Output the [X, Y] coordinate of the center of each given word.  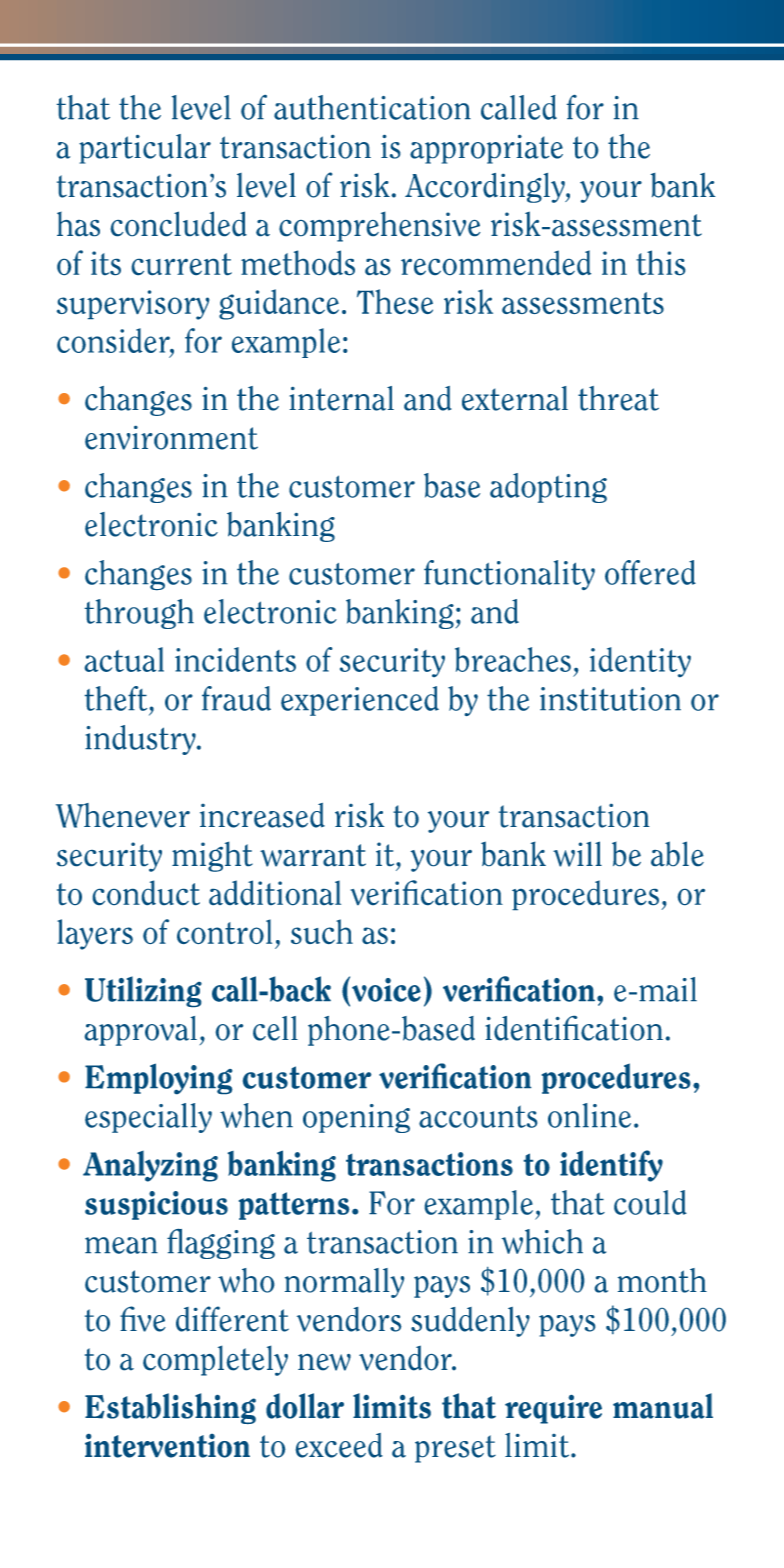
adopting [548, 488]
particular [145, 149]
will [577, 854]
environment [171, 438]
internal [342, 398]
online [589, 1115]
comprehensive [379, 226]
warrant [313, 855]
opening [356, 1118]
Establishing [170, 1408]
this [660, 262]
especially [148, 1118]
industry [141, 740]
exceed [339, 1445]
